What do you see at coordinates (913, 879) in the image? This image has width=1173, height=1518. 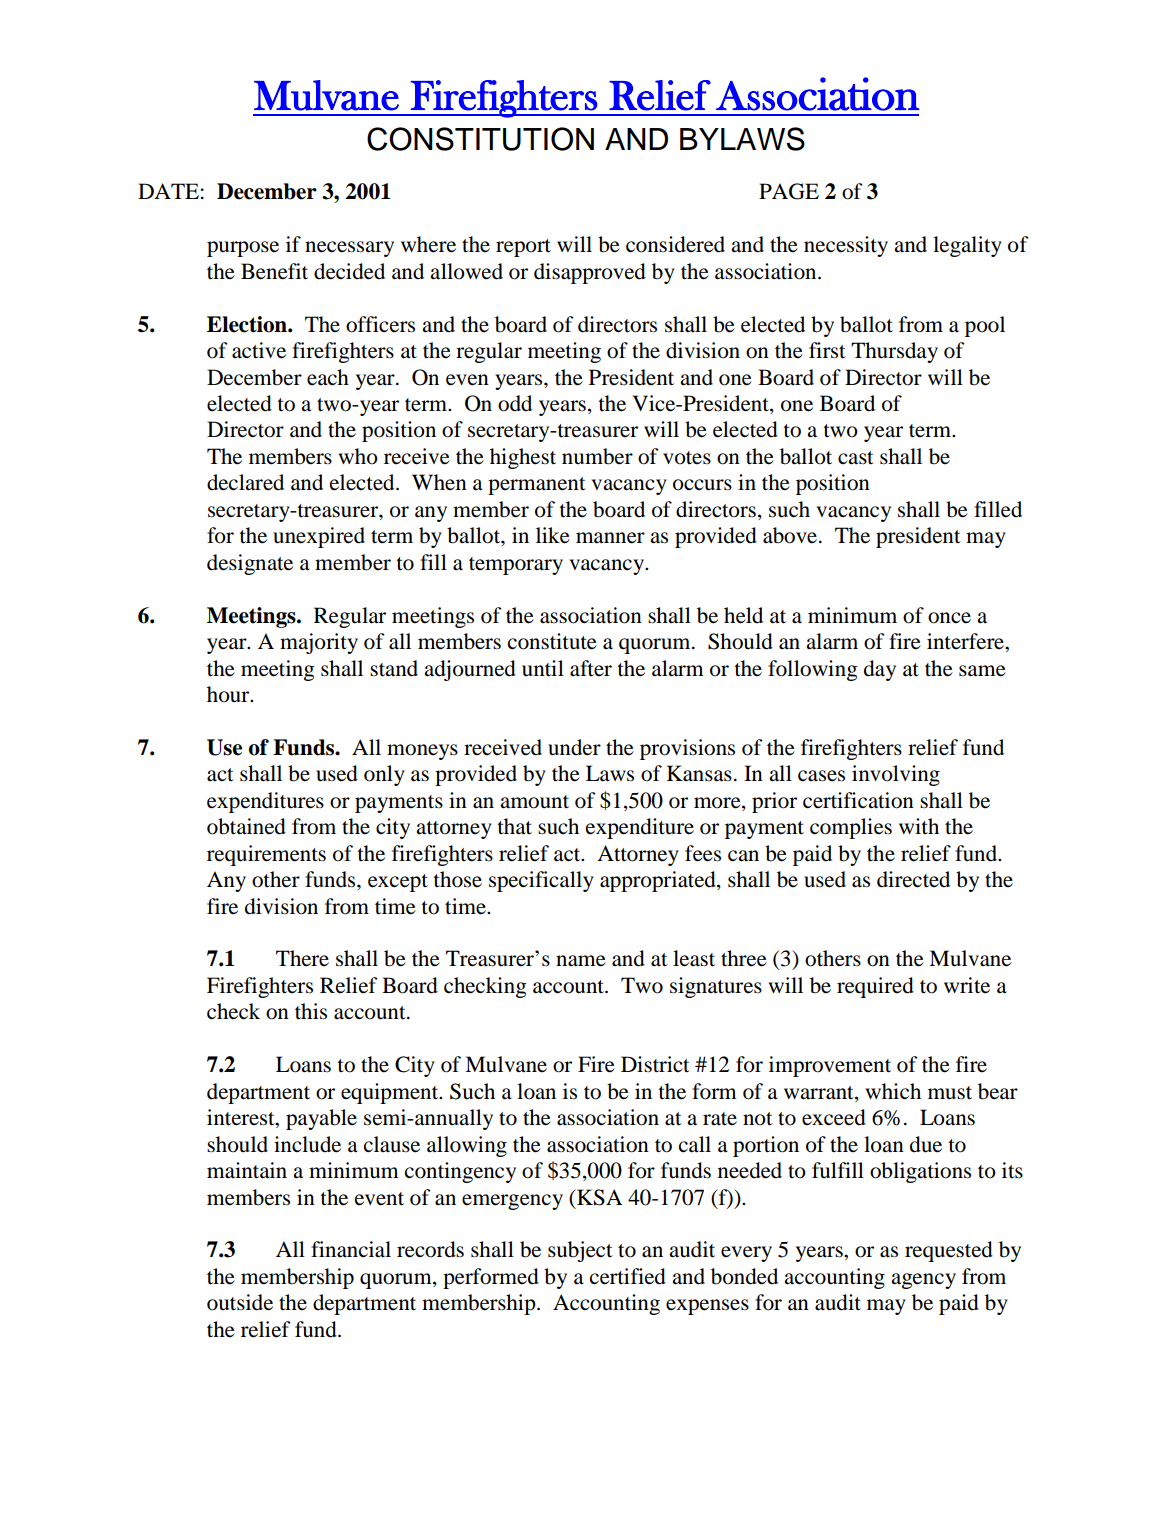 I see `directed` at bounding box center [913, 879].
